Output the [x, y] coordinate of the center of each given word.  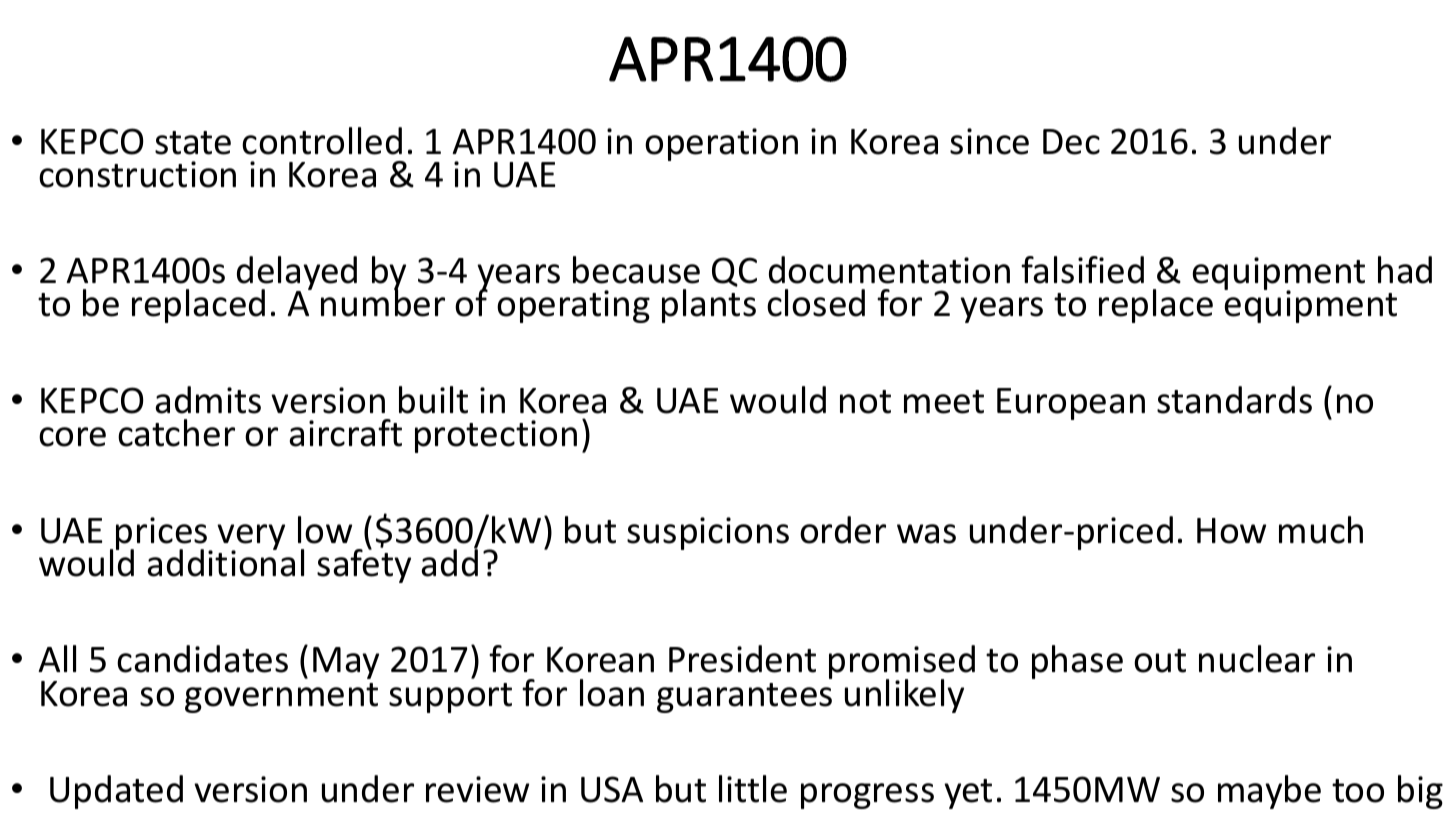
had [1405, 270]
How [1231, 531]
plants [709, 306]
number [383, 302]
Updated [116, 792]
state [193, 143]
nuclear [1257, 659]
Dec [1071, 142]
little [753, 789]
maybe [1269, 792]
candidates [202, 659]
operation [721, 144]
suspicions [708, 533]
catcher [176, 433]
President [742, 659]
